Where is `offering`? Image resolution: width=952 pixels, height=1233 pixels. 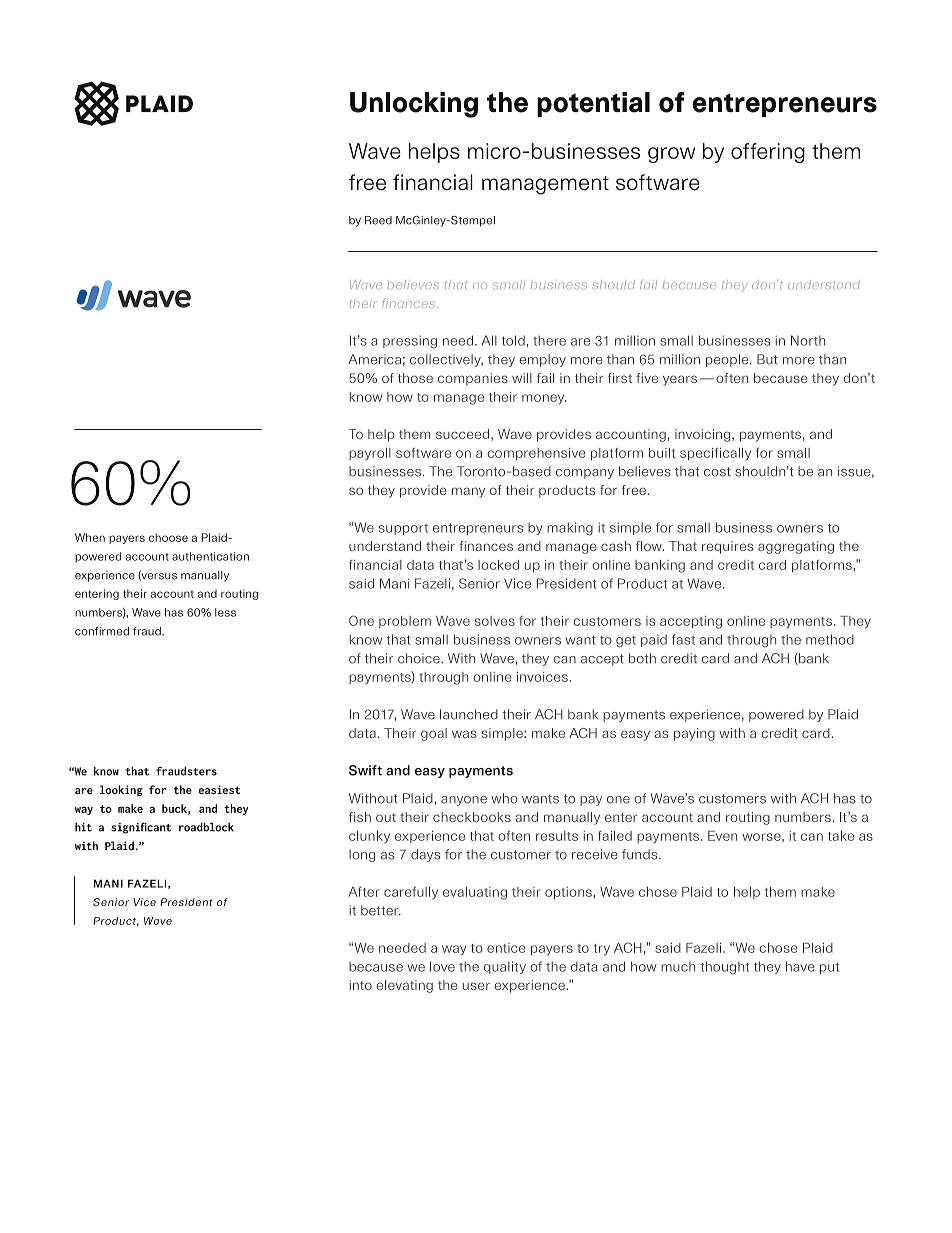 offering is located at coordinates (768, 153).
